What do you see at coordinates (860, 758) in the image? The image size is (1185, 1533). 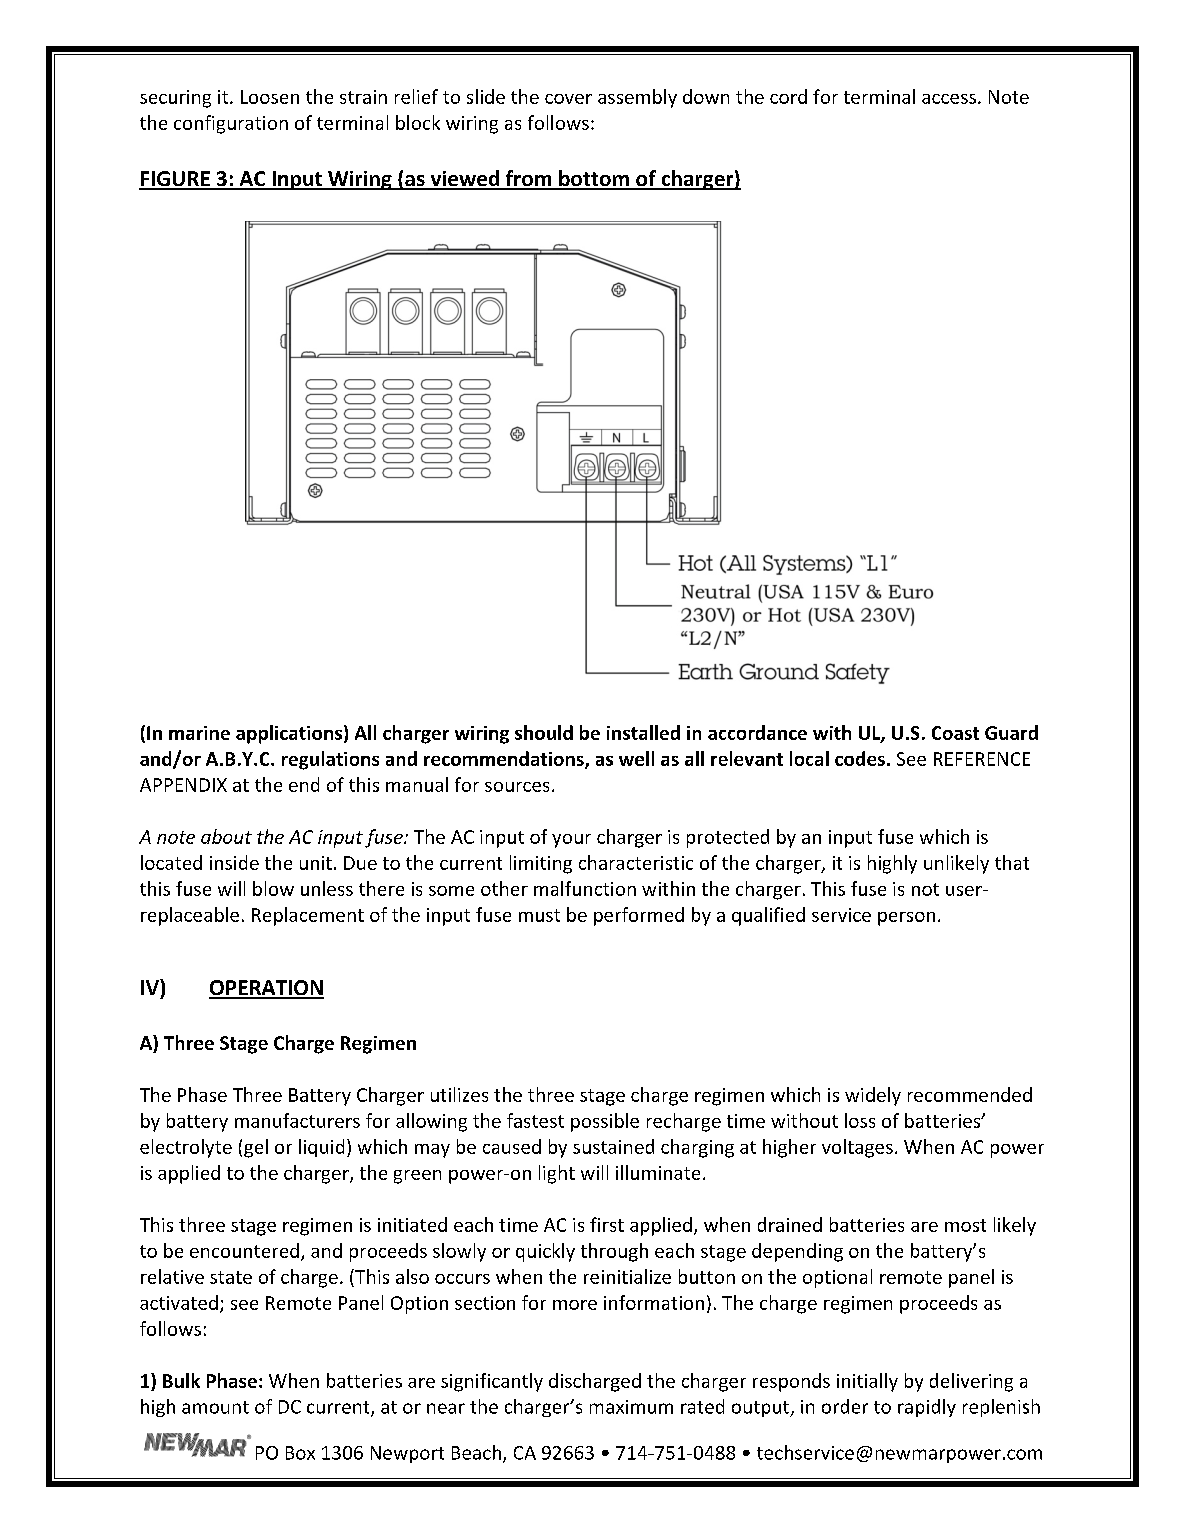 I see `codes` at bounding box center [860, 758].
